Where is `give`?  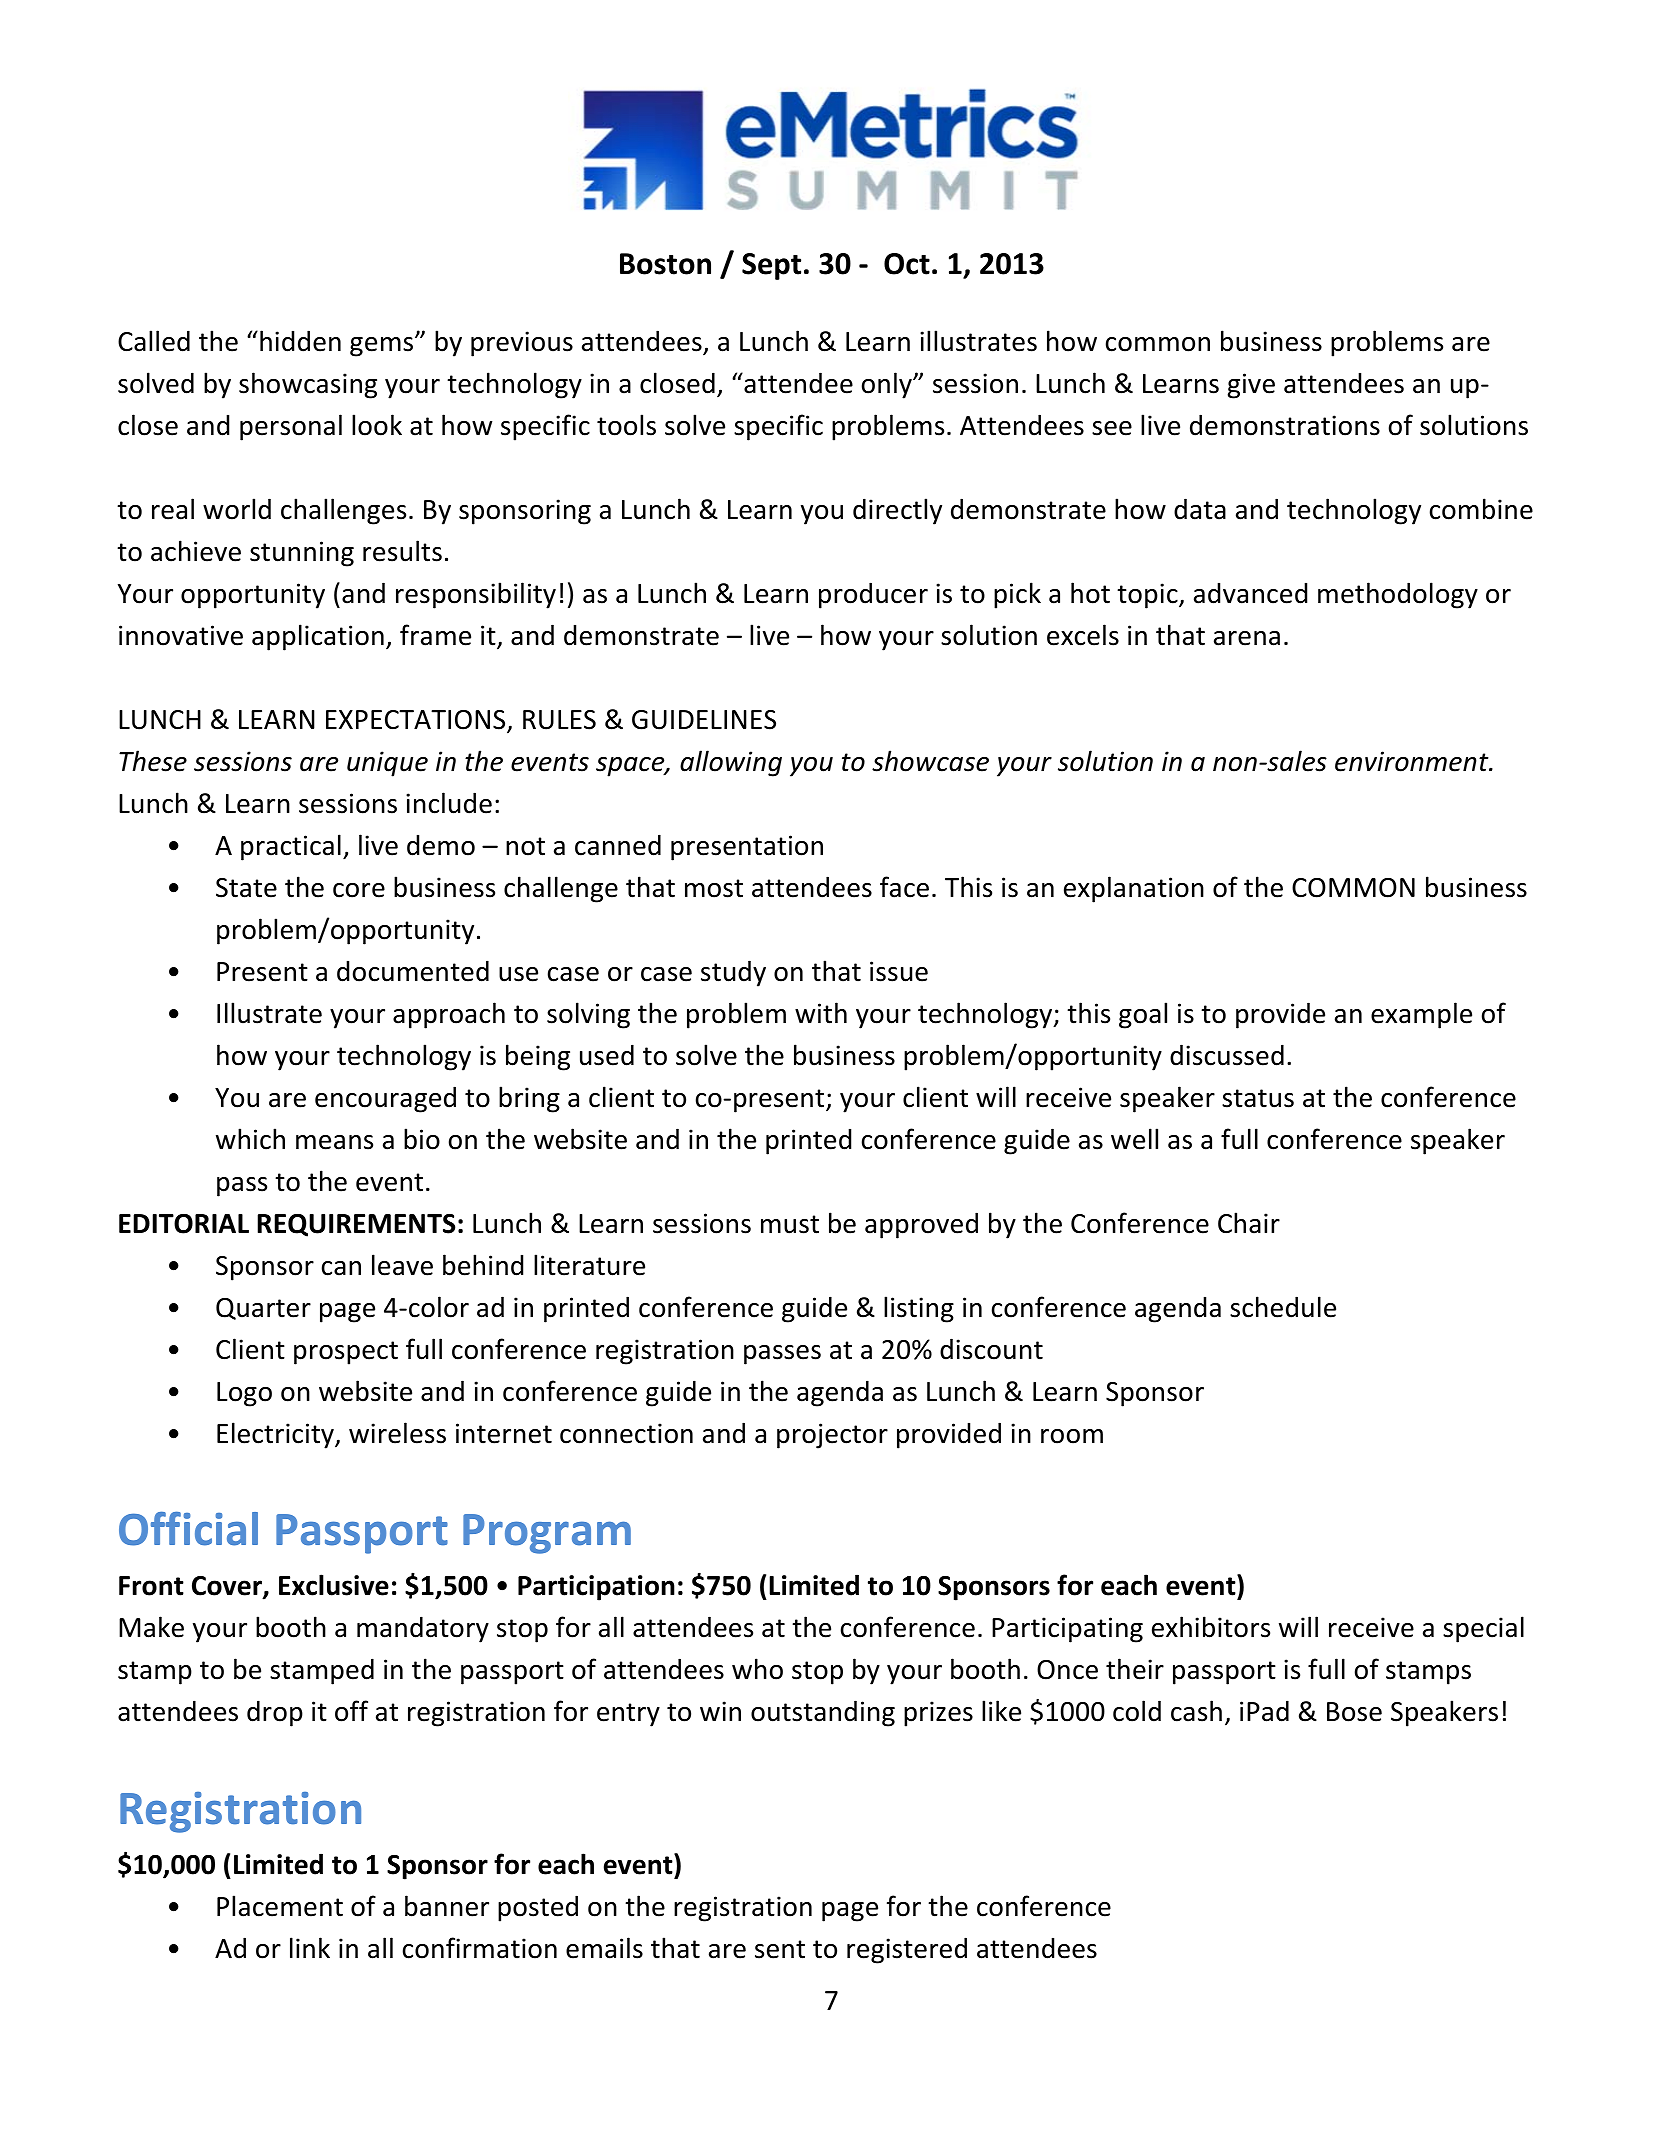
give is located at coordinates (1251, 386).
